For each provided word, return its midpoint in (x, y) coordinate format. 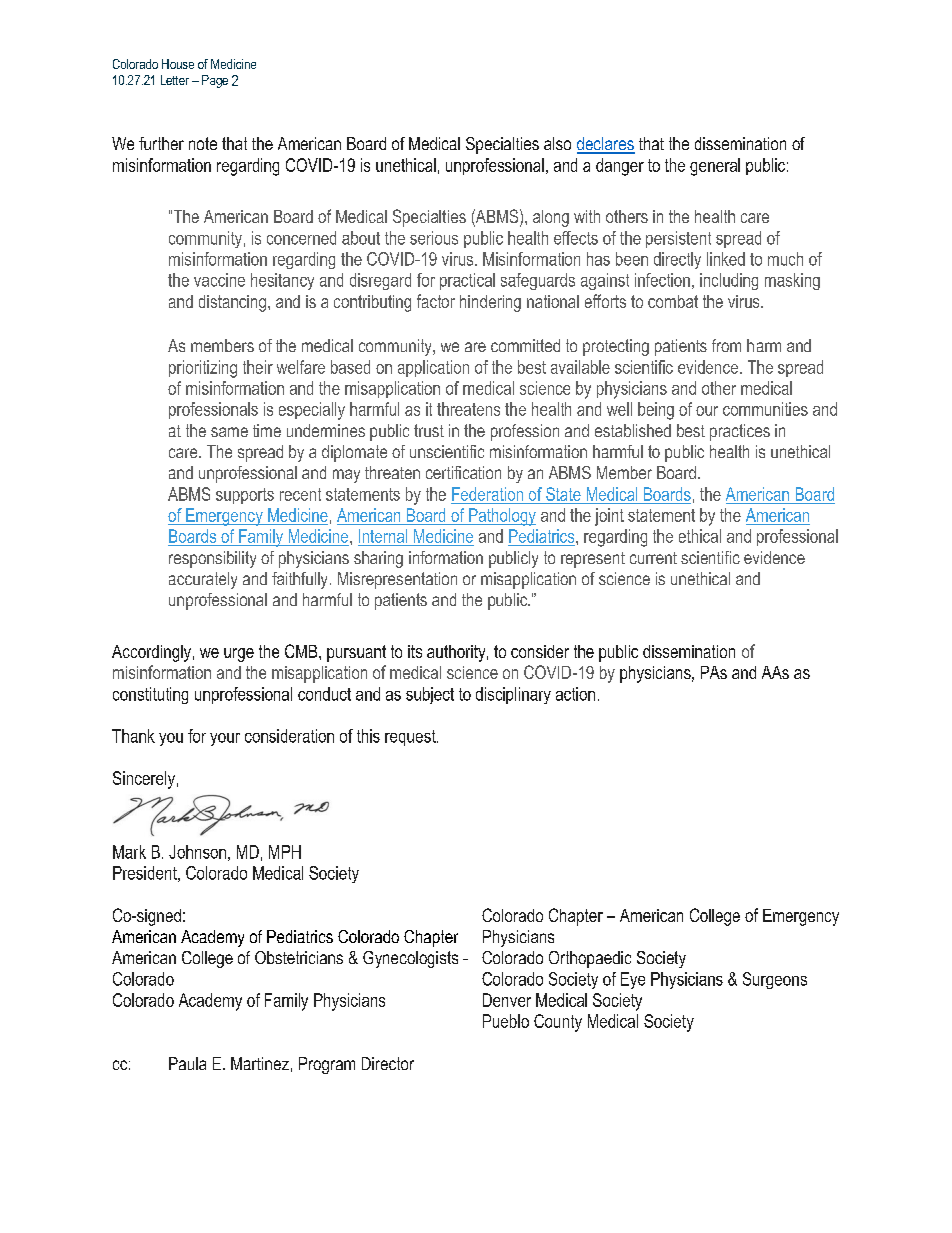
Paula (187, 1063)
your (225, 739)
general (715, 167)
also (557, 143)
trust (429, 430)
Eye (633, 980)
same (229, 432)
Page (215, 81)
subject (430, 695)
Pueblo (506, 1021)
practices (740, 432)
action (575, 694)
